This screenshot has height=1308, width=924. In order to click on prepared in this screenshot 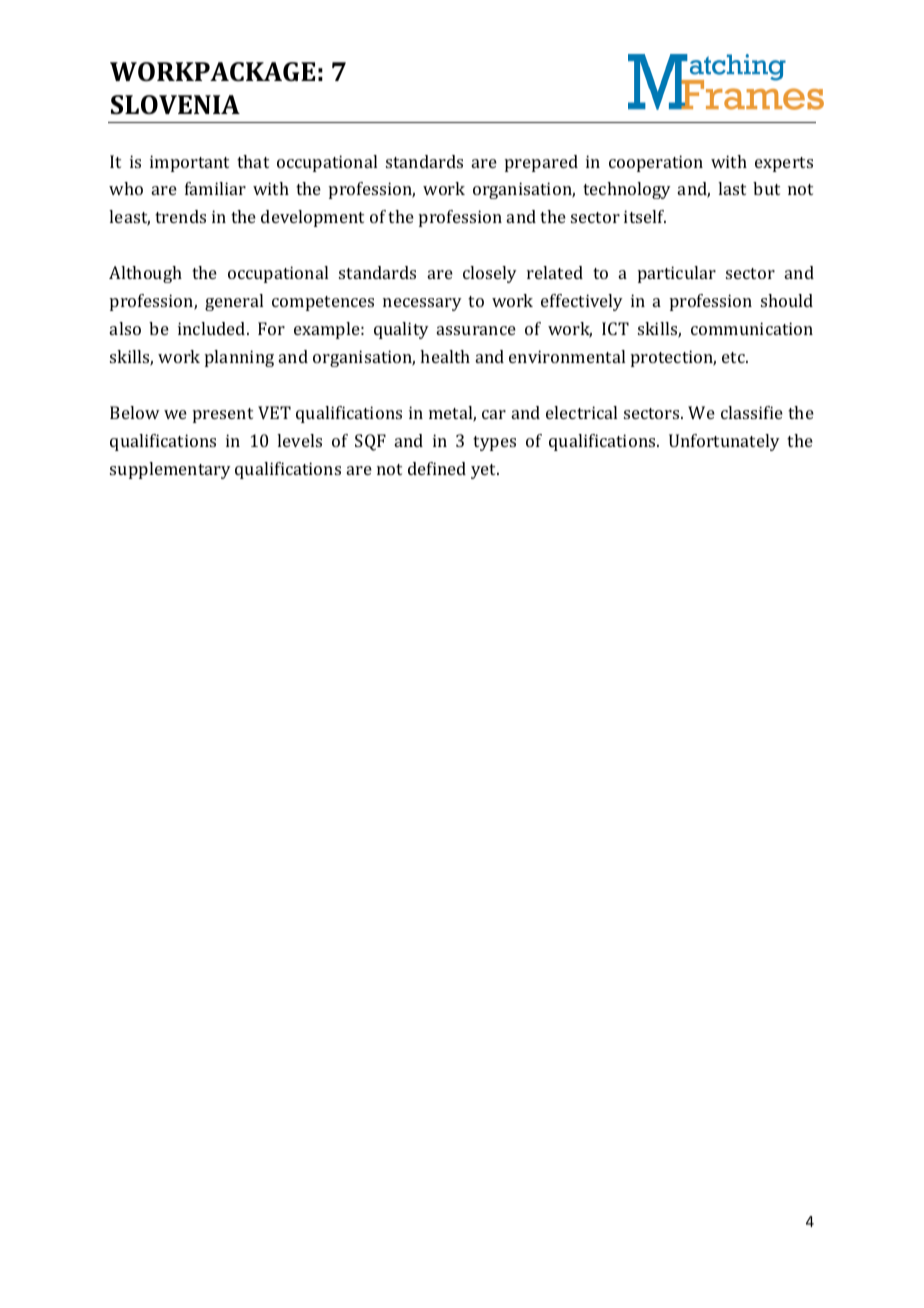, I will do `click(541, 163)`.
